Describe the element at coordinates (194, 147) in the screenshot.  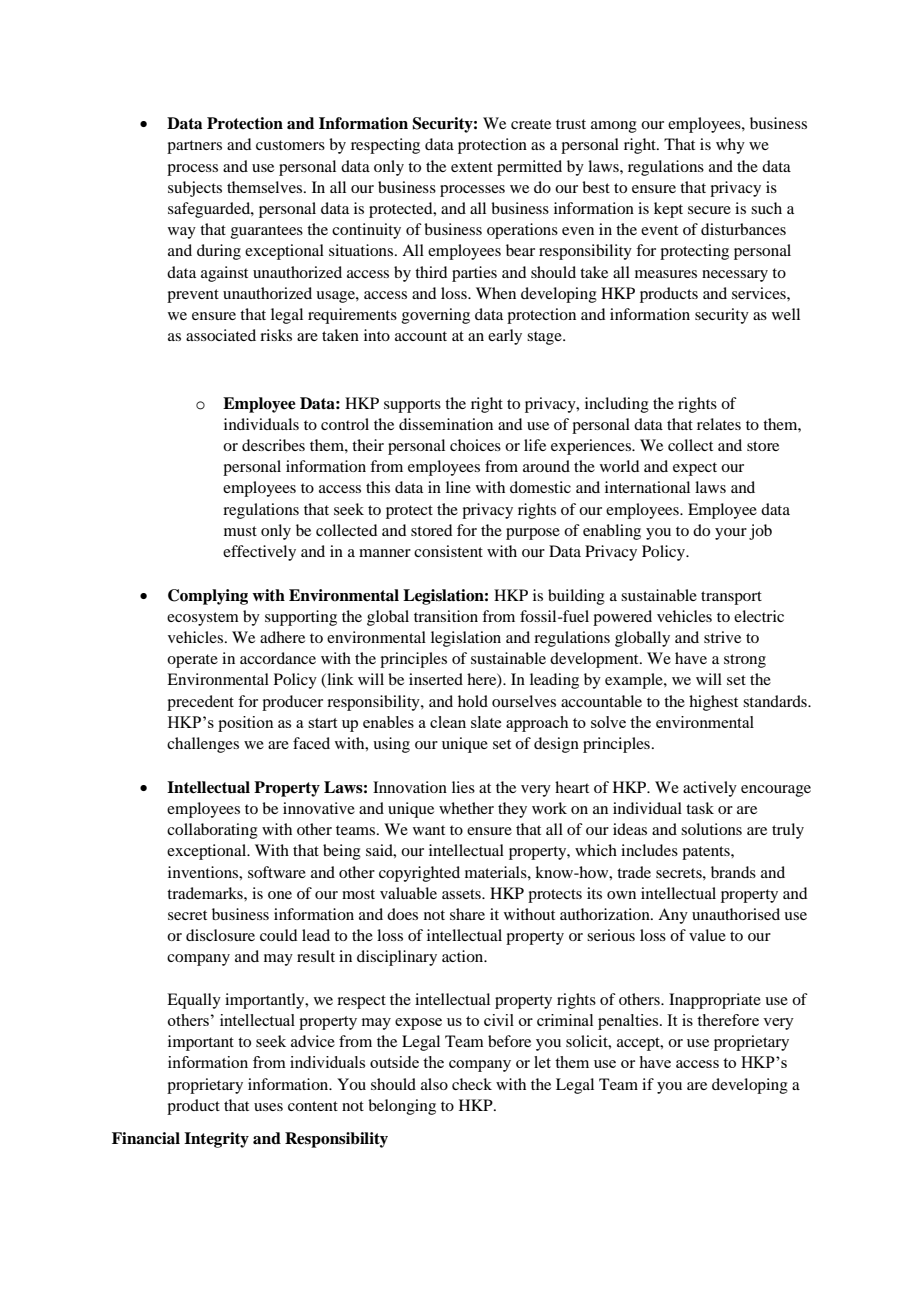
I see `partners` at that location.
